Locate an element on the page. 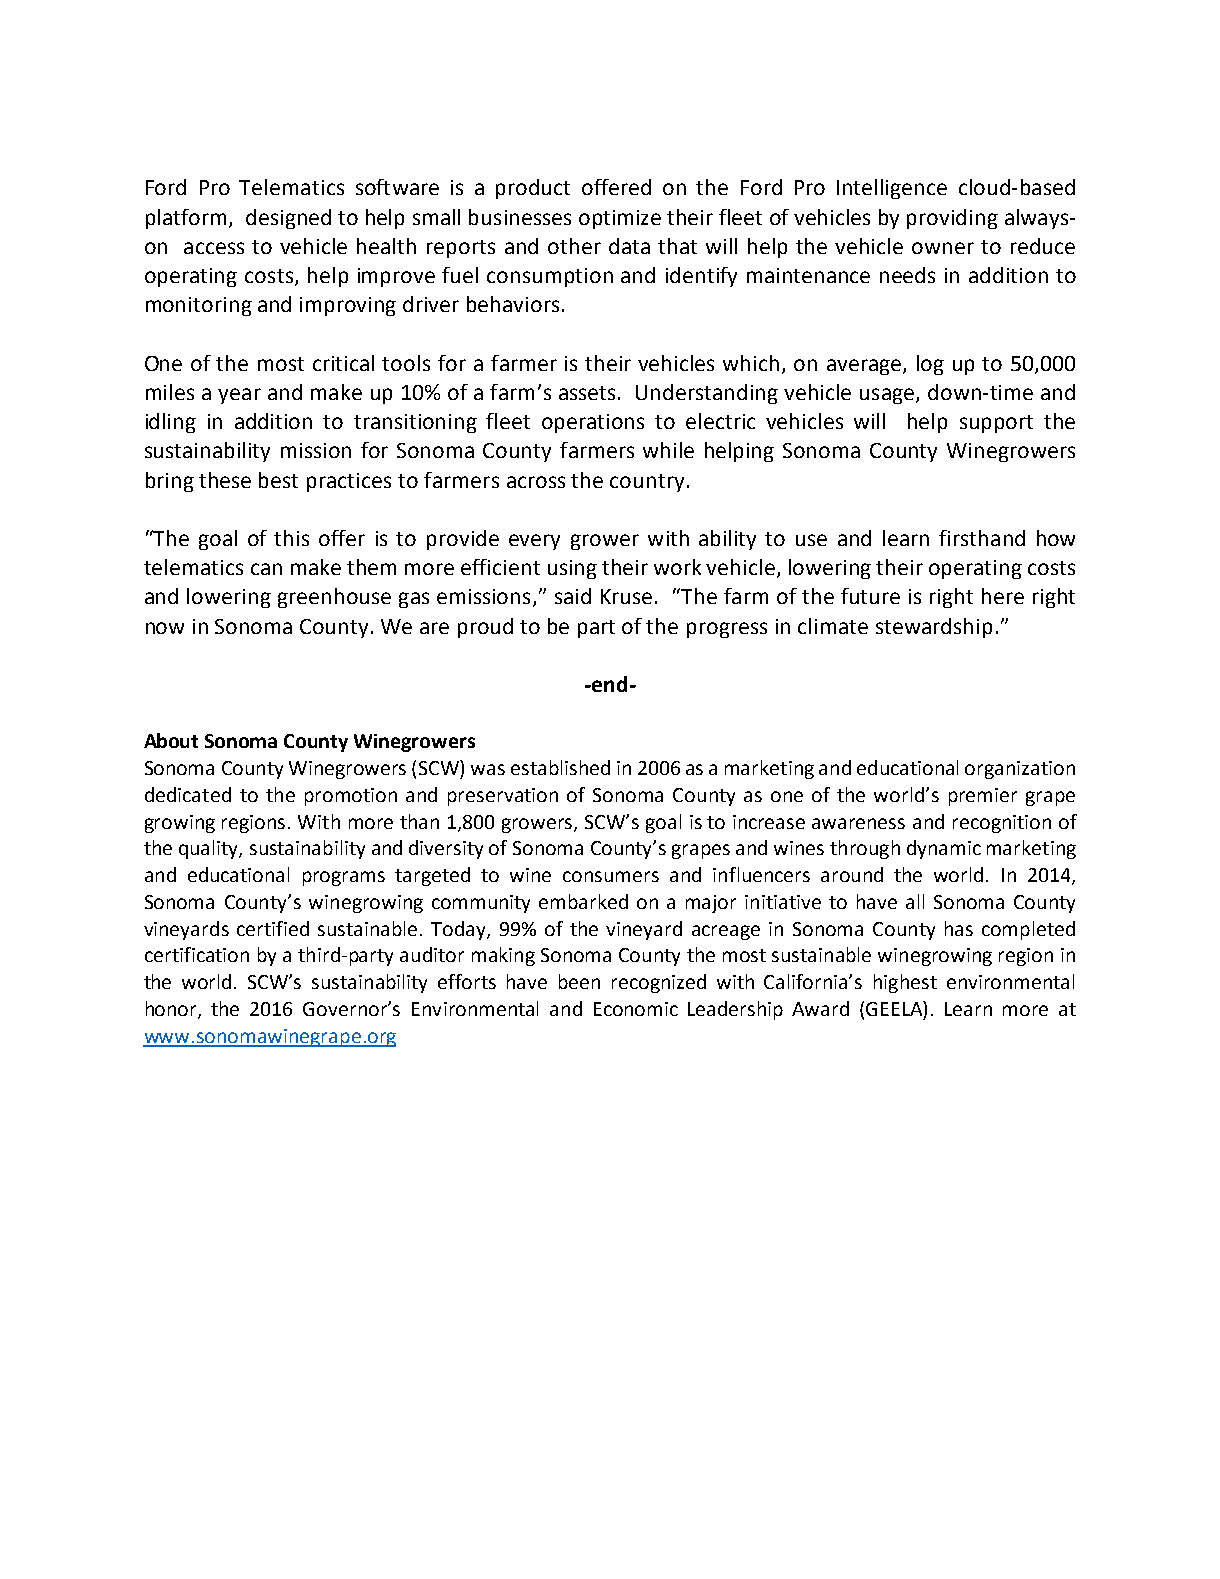 Image resolution: width=1220 pixels, height=1579 pixels. designed is located at coordinates (288, 219).
